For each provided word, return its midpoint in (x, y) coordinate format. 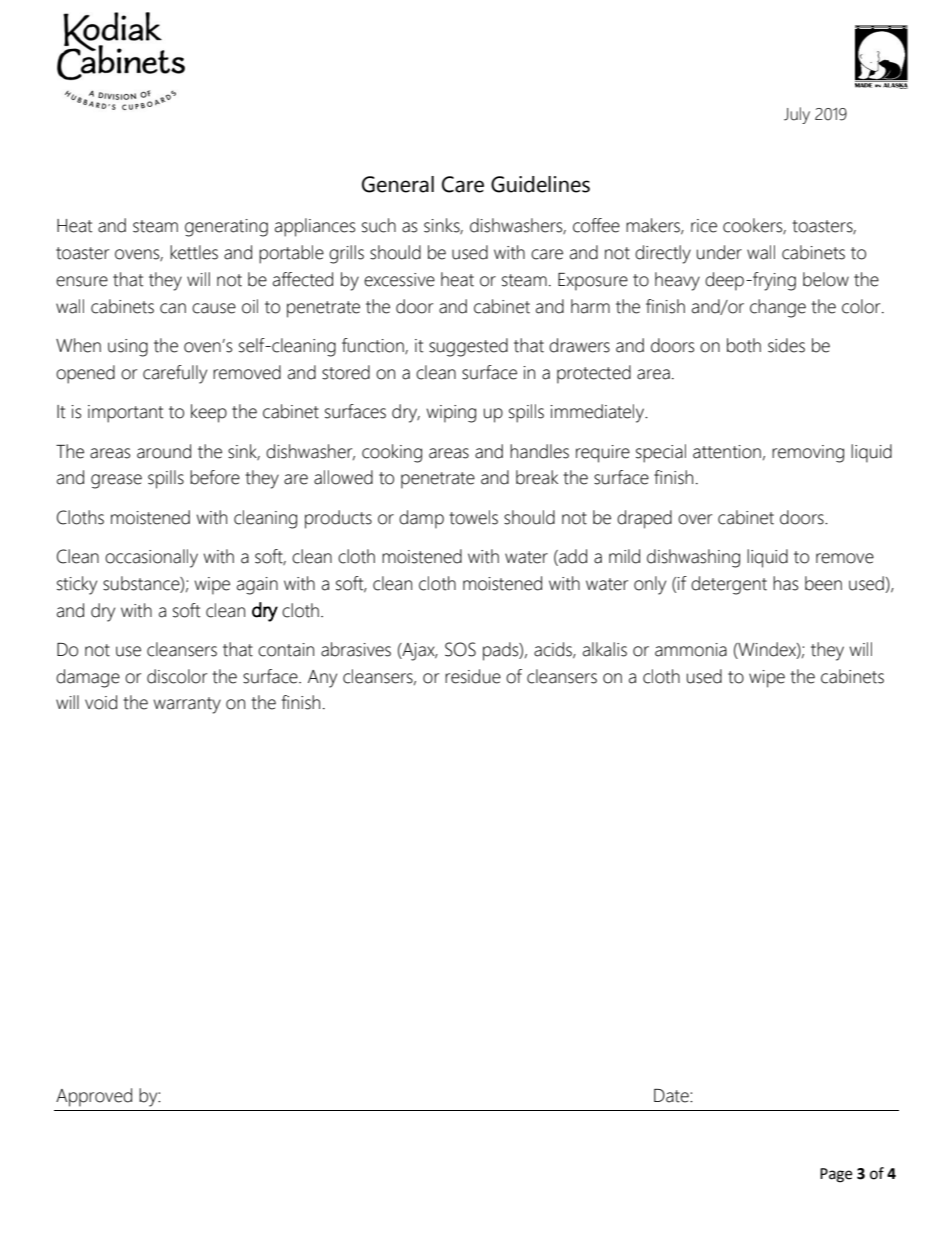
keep (209, 413)
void (101, 702)
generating (226, 228)
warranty (187, 705)
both (744, 345)
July (797, 115)
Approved (94, 1097)
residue (473, 676)
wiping (451, 414)
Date (672, 1096)
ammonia (691, 650)
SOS (460, 649)
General (398, 184)
